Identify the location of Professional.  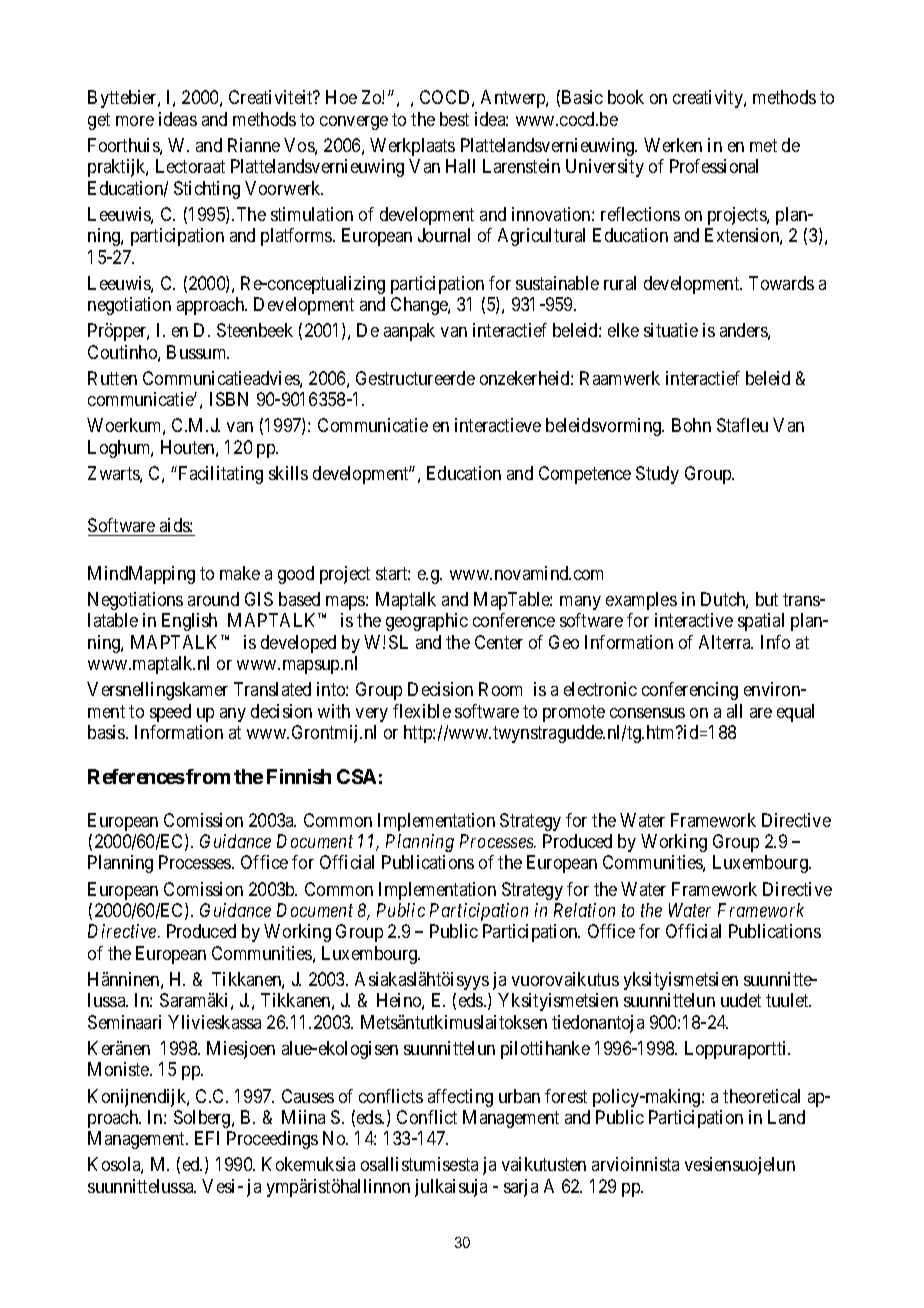
(714, 166).
